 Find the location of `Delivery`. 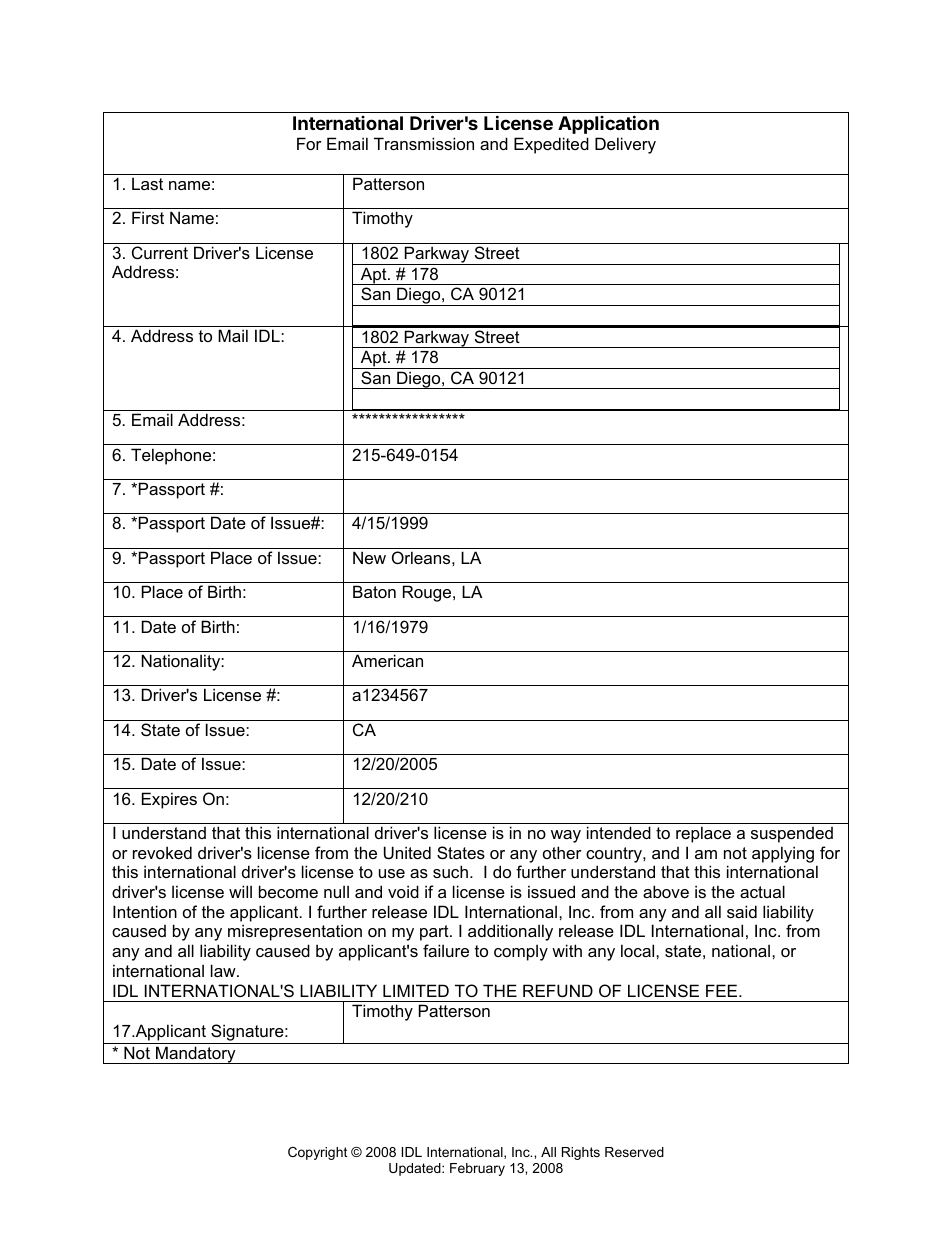

Delivery is located at coordinates (625, 145).
